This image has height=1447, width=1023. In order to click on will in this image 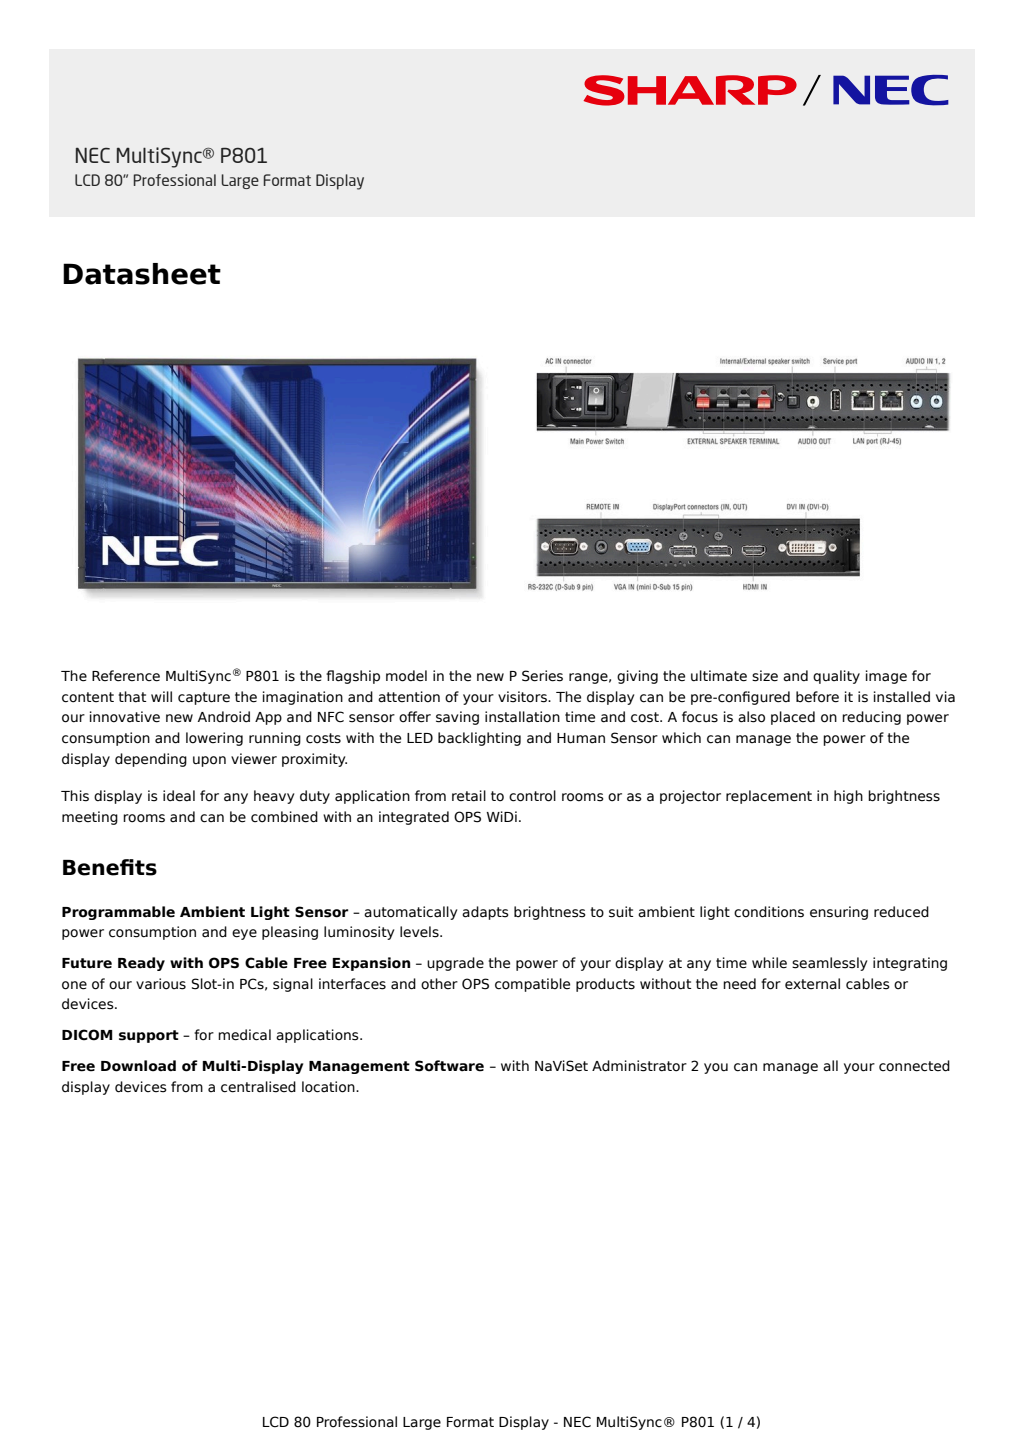, I will do `click(161, 696)`.
